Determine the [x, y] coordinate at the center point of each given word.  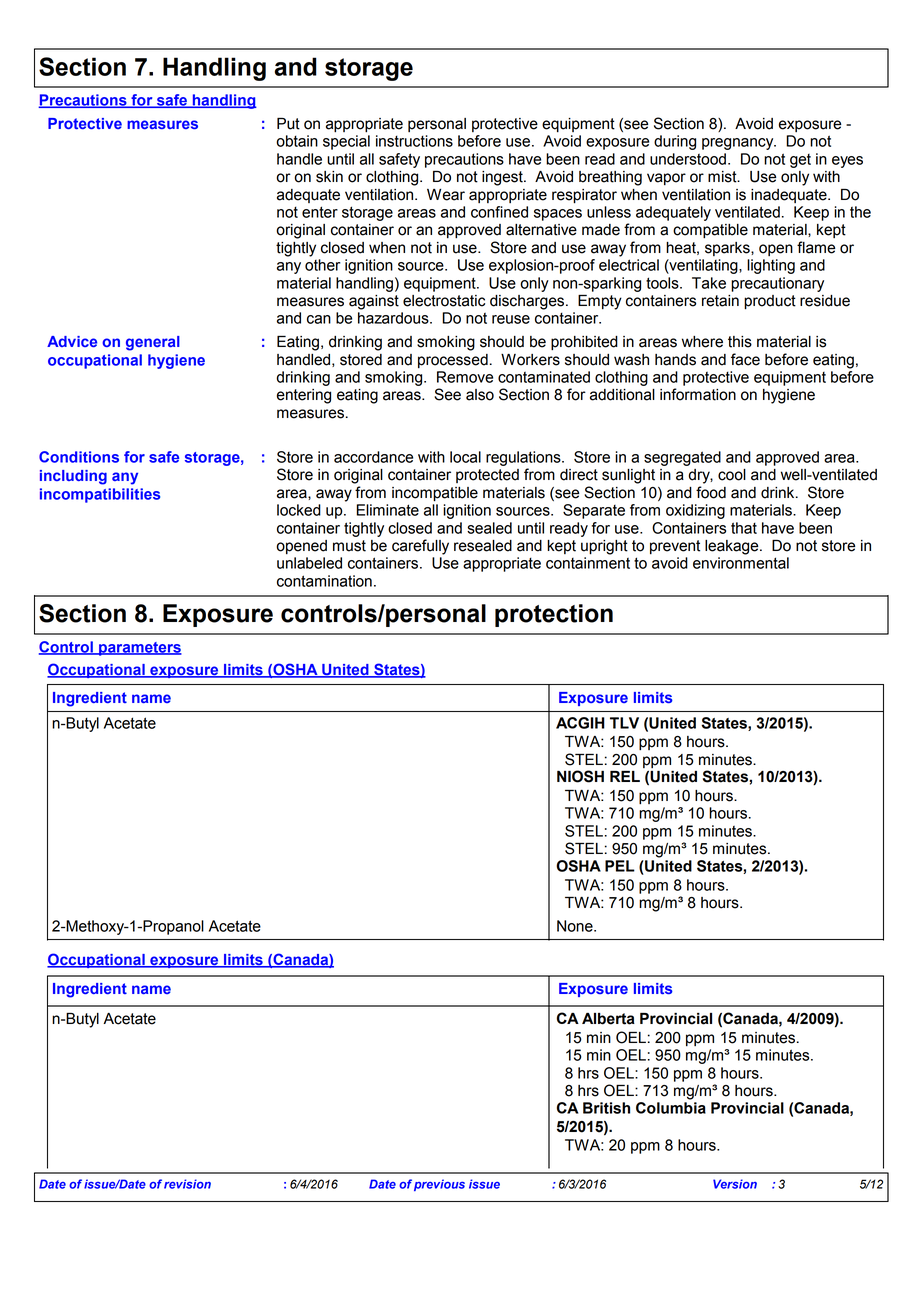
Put [288, 124]
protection [554, 615]
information [698, 394]
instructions [414, 141]
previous [439, 1185]
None [576, 926]
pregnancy [739, 144]
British [606, 1108]
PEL [620, 866]
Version [735, 1184]
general [153, 343]
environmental [741, 563]
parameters [139, 649]
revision [187, 1184]
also [480, 395]
